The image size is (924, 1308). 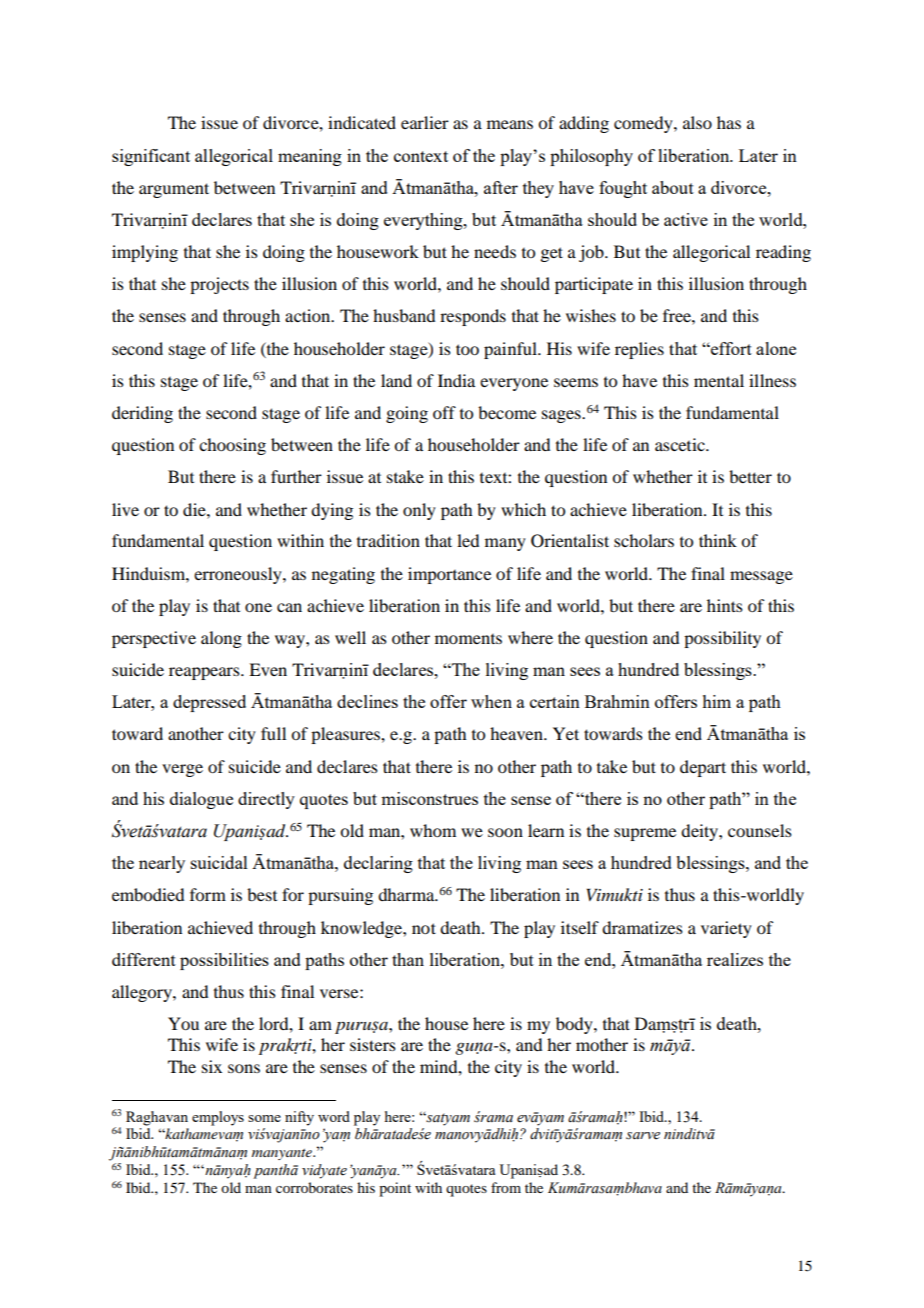 I want to click on choosing, so click(x=232, y=446).
